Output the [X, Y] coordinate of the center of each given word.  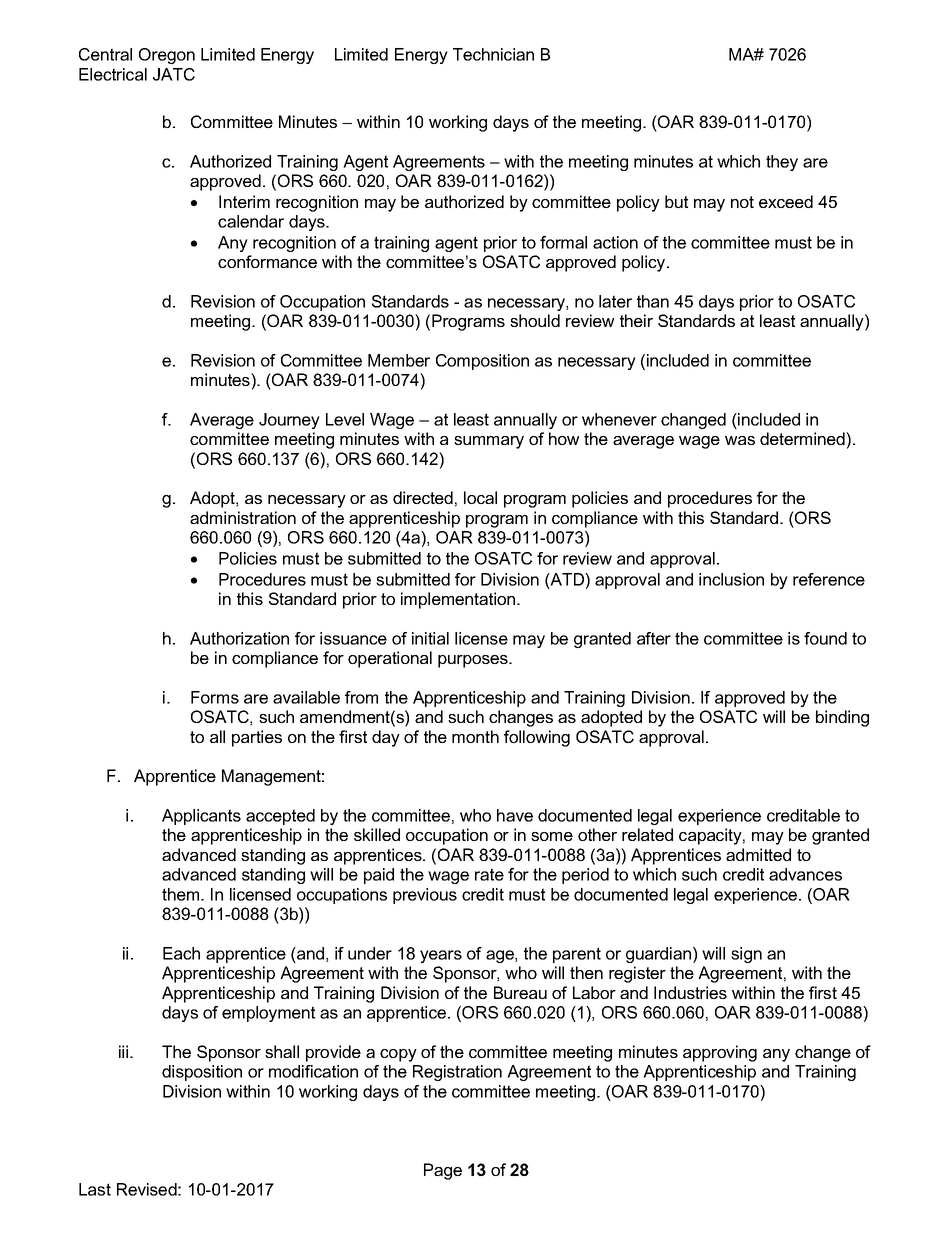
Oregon [167, 56]
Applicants [201, 817]
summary [489, 442]
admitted [758, 854]
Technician [493, 54]
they [782, 163]
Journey [289, 421]
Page [443, 1171]
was [740, 440]
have [515, 815]
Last [95, 1189]
